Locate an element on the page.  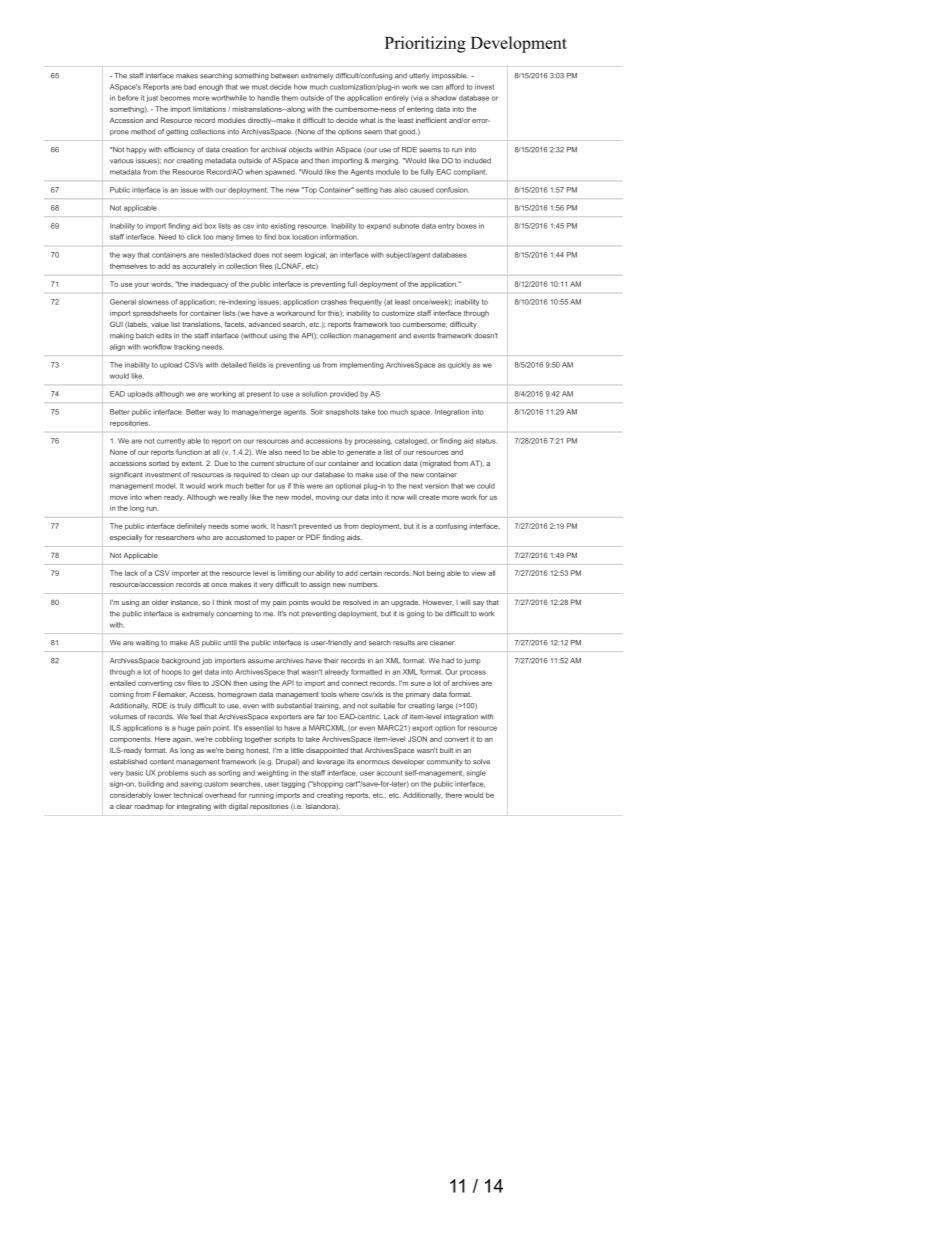
tagging is located at coordinates (293, 784).
